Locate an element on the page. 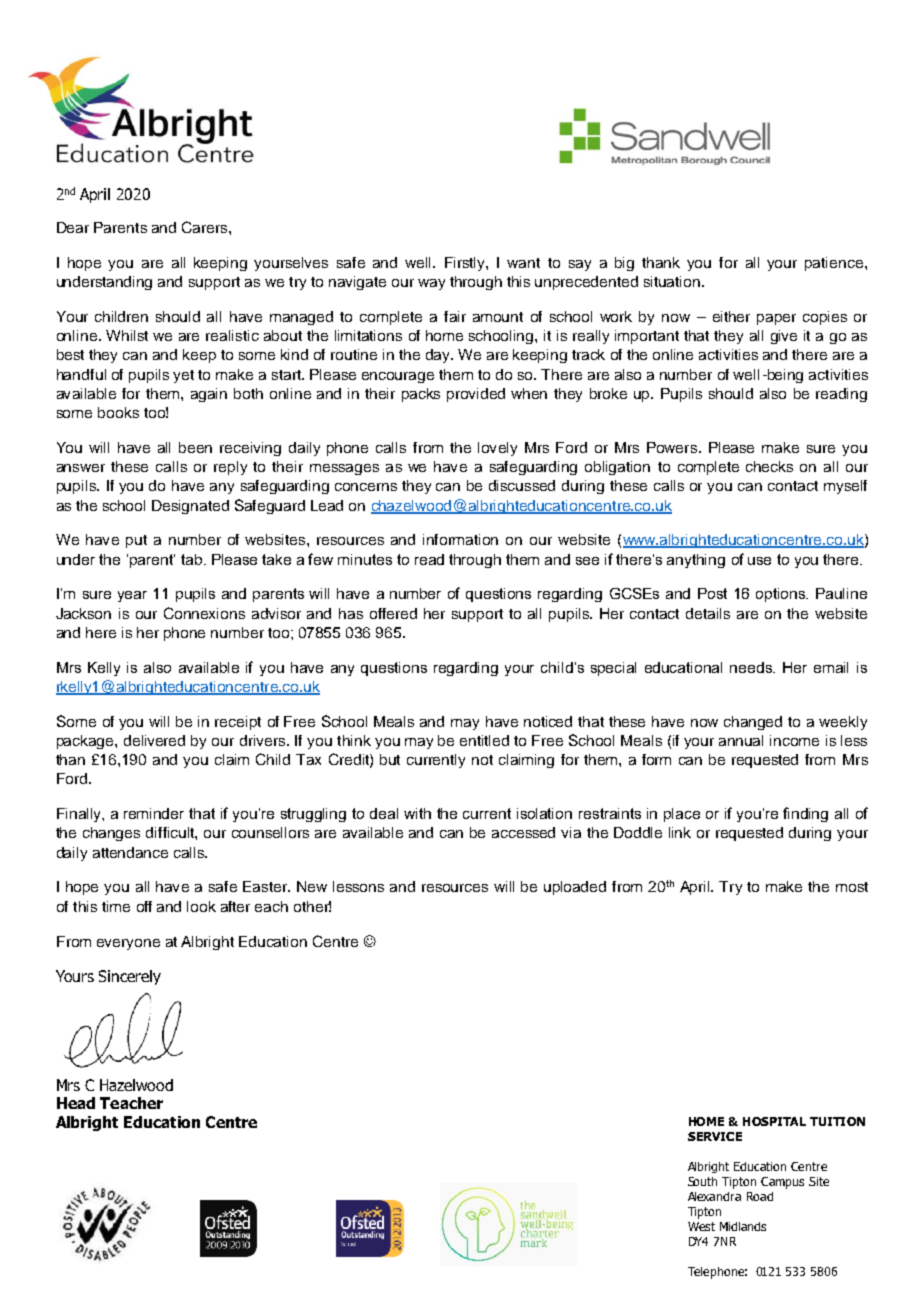 The image size is (924, 1307). Carers is located at coordinates (206, 227).
